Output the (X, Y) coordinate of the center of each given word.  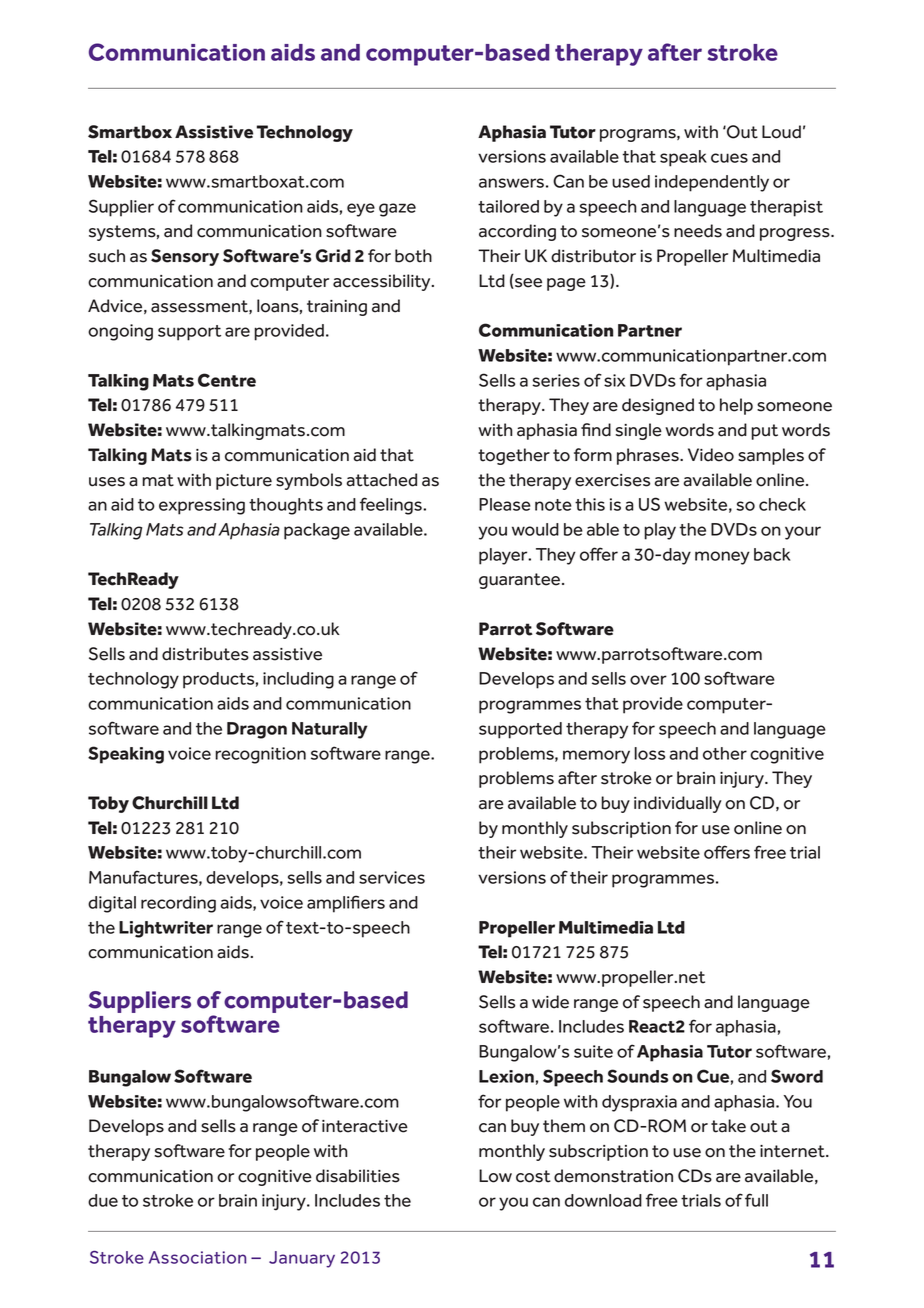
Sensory (185, 257)
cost (533, 1176)
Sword (797, 1076)
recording (178, 904)
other (725, 753)
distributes (205, 654)
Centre (227, 380)
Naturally (330, 730)
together (514, 456)
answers (511, 183)
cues (729, 158)
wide (550, 1002)
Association (197, 1257)
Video (711, 455)
